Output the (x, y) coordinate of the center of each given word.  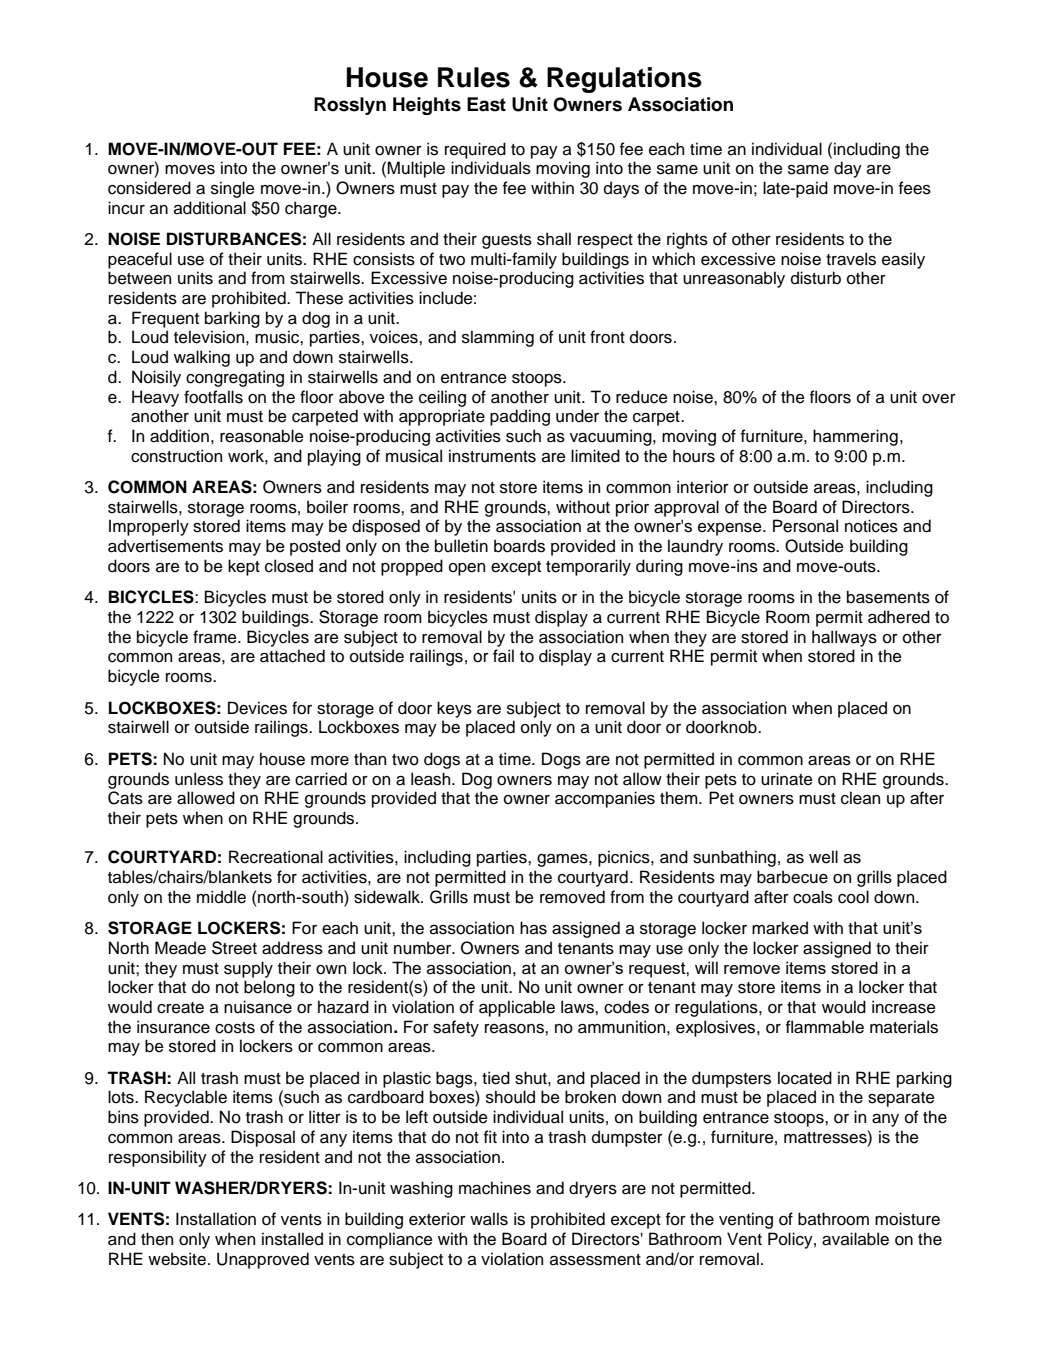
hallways (844, 638)
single (233, 189)
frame (216, 637)
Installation (216, 1219)
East (486, 104)
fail (503, 656)
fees (915, 188)
